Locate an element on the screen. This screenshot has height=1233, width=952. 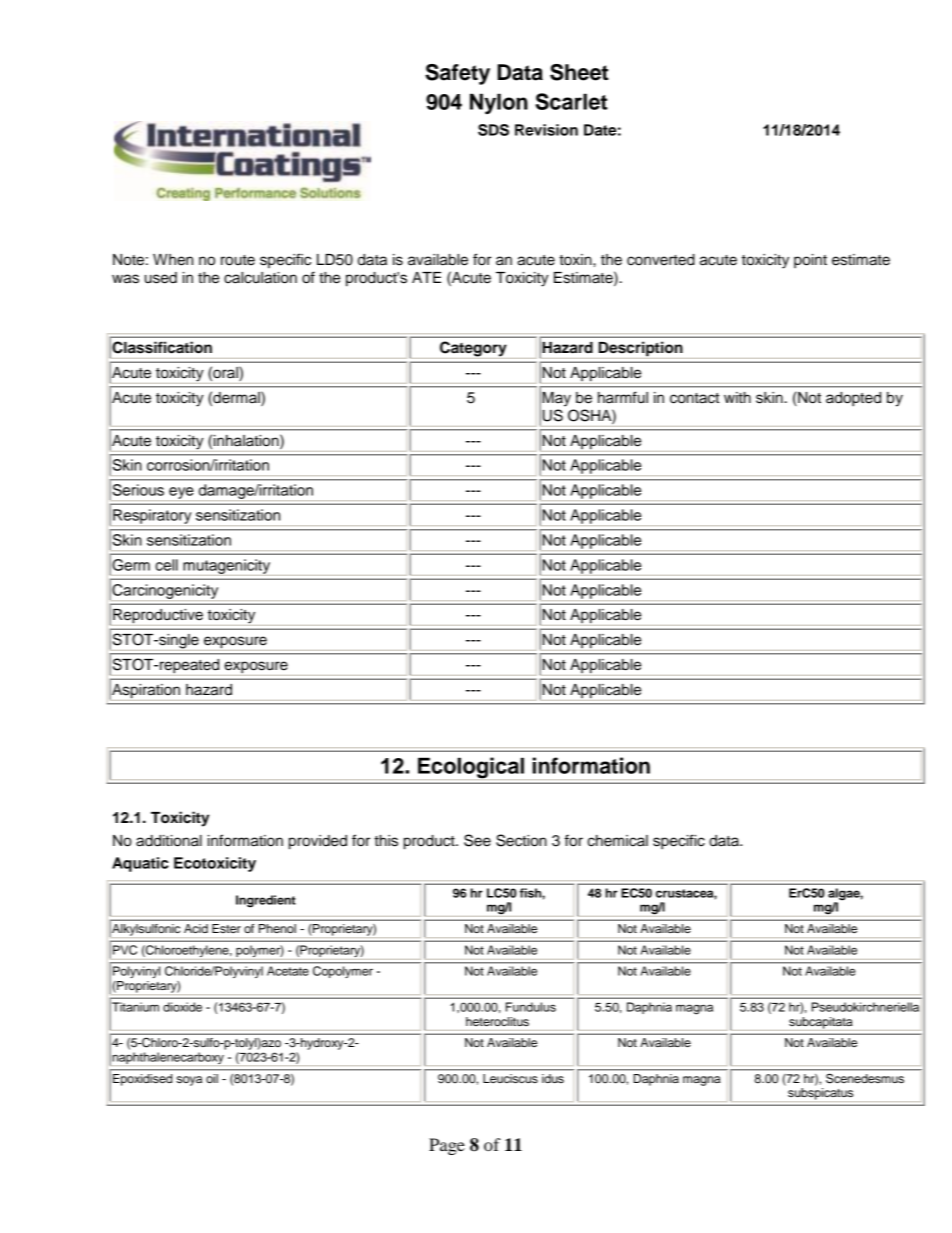
additional is located at coordinates (169, 841).
